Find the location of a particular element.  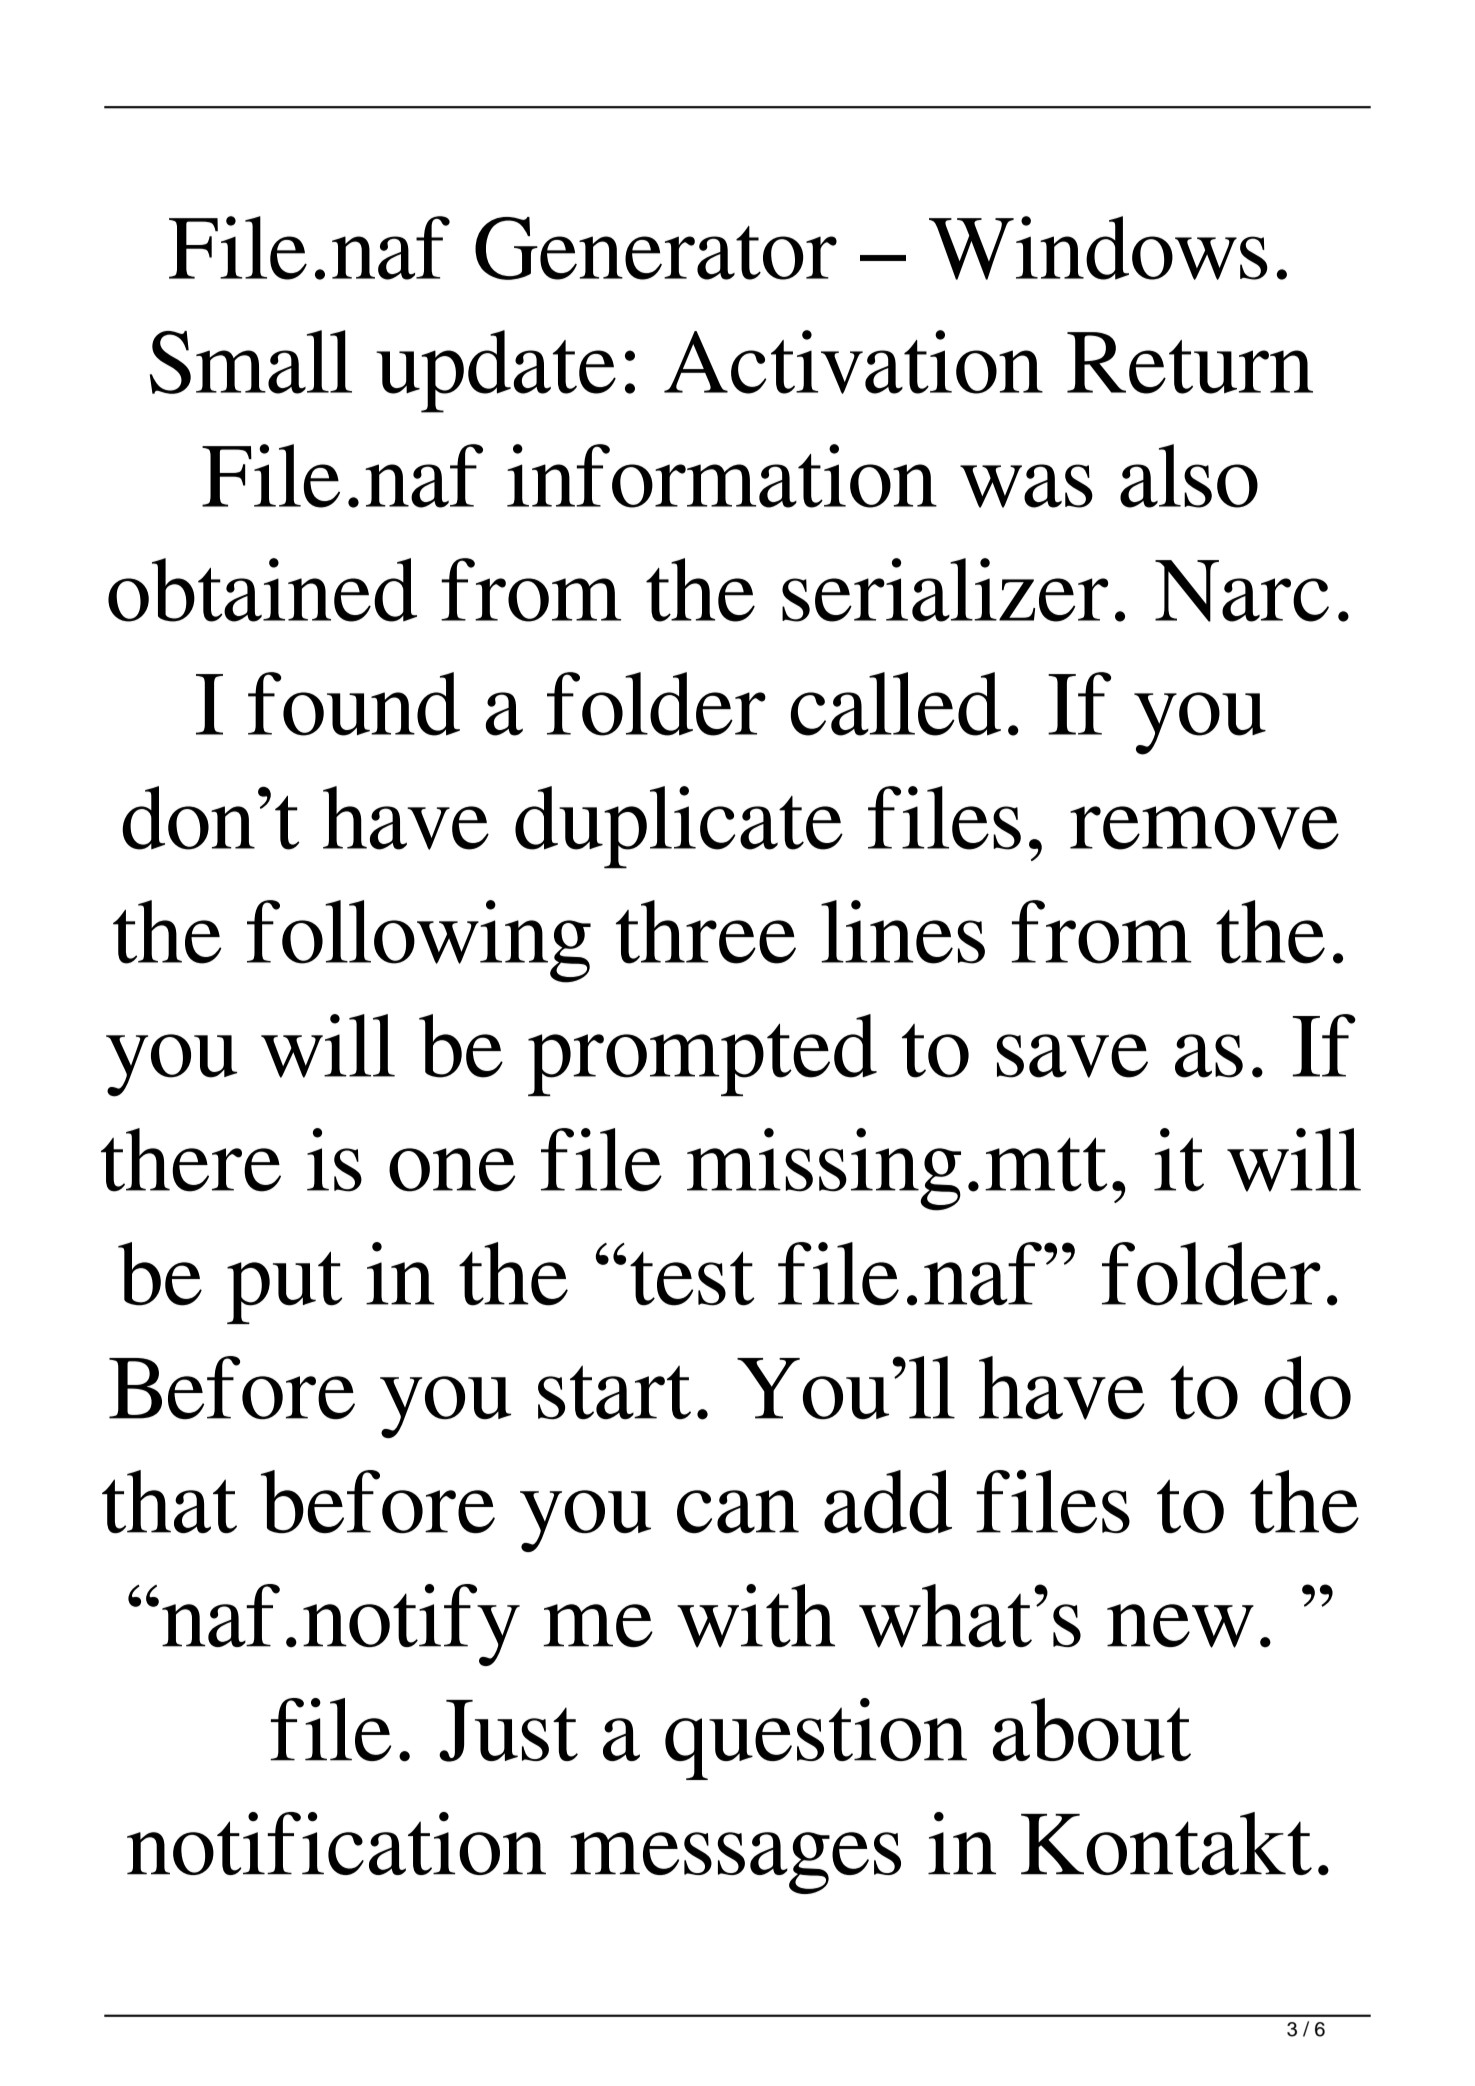

remove is located at coordinates (1204, 828).
